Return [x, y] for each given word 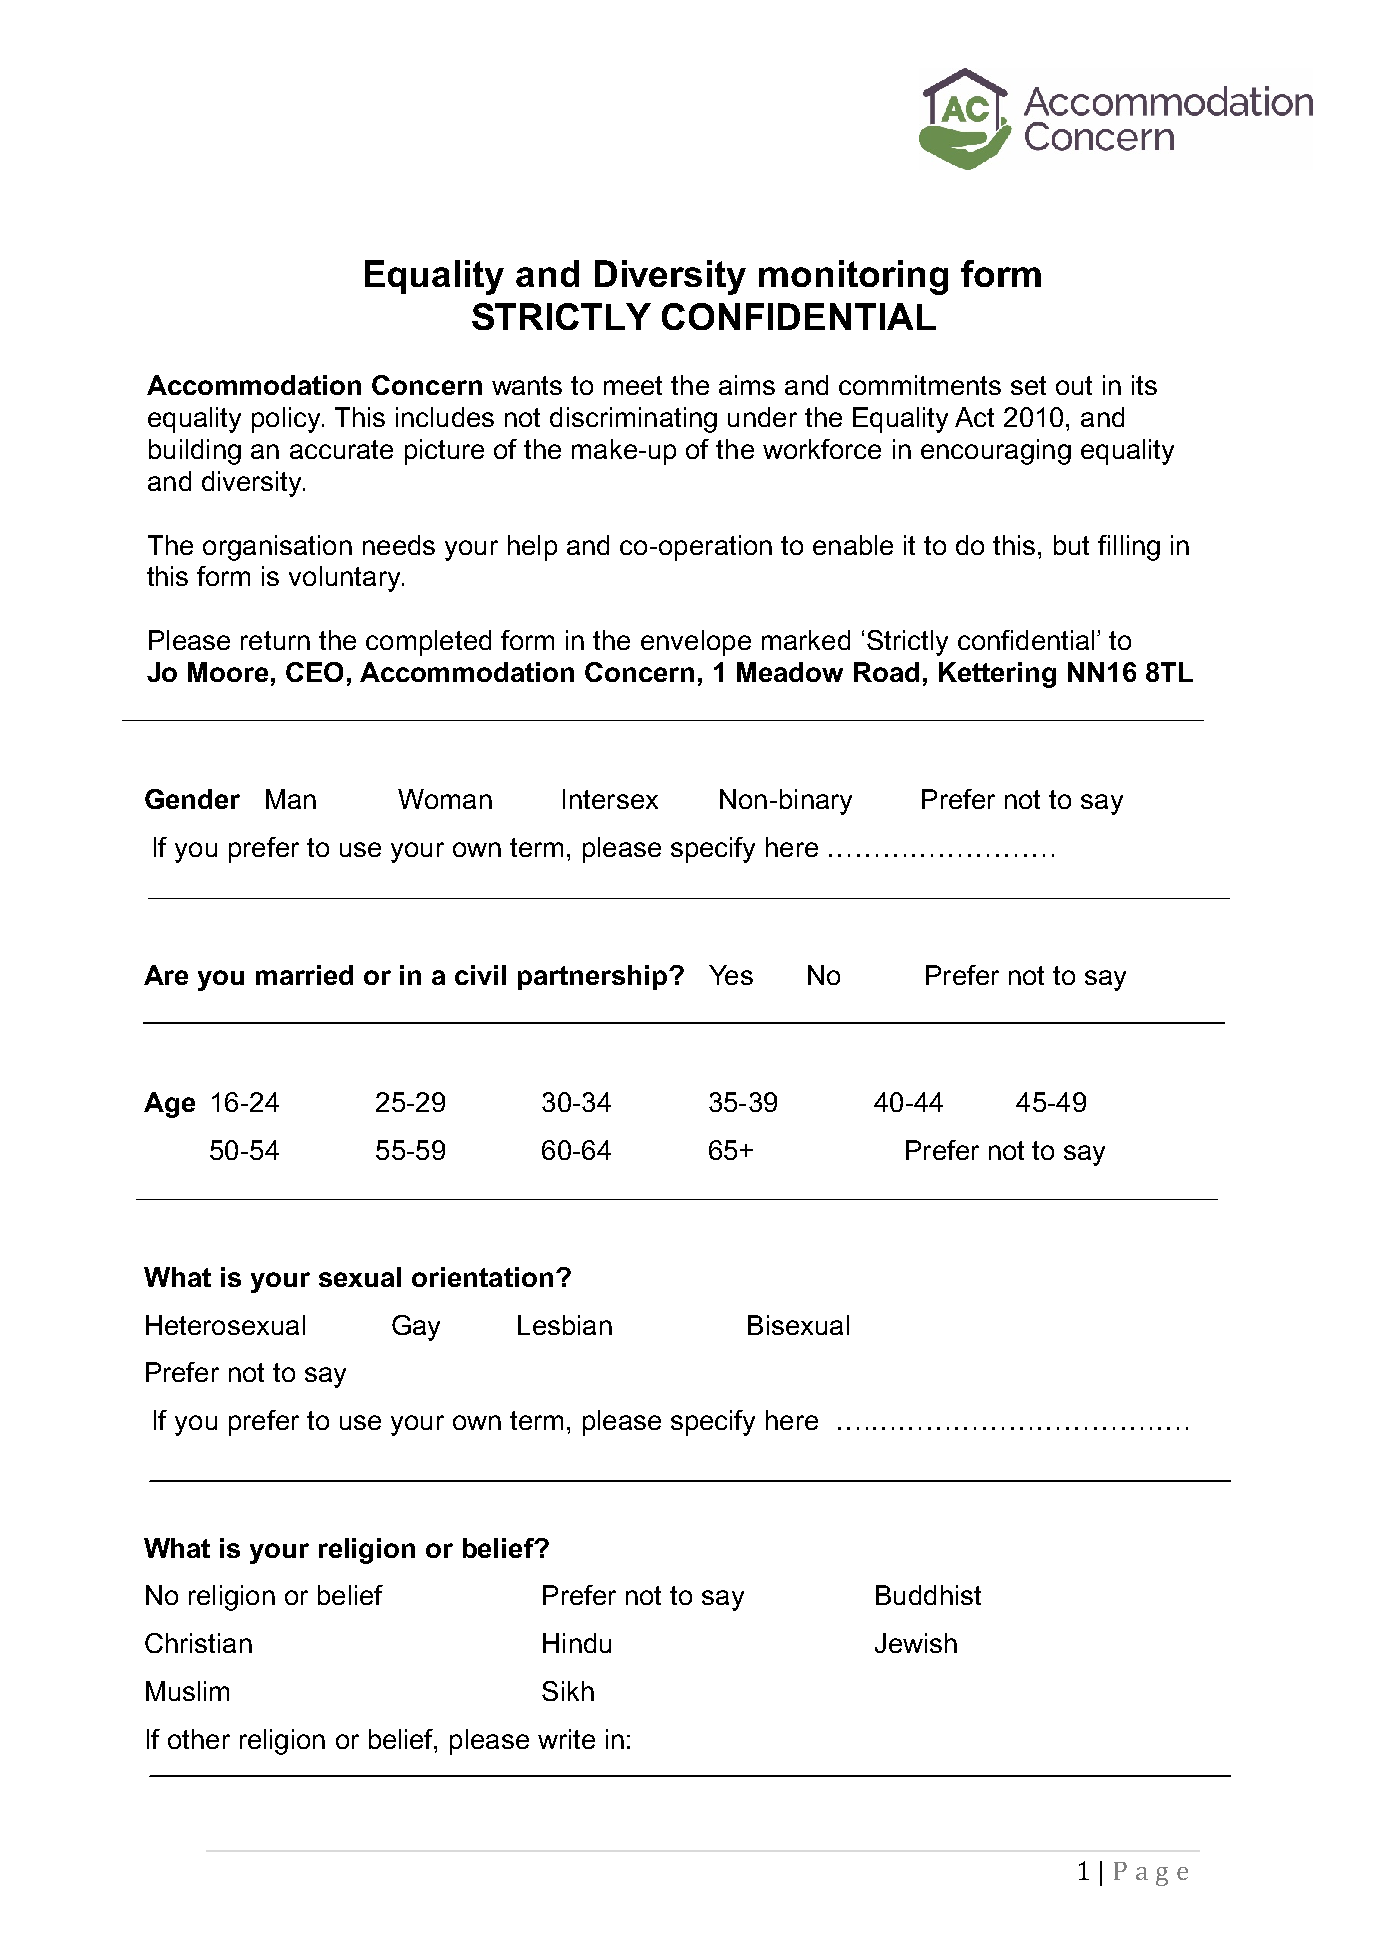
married [304, 975]
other [199, 1739]
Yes [731, 975]
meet [633, 385]
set [1028, 385]
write [566, 1739]
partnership [594, 977]
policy [287, 420]
